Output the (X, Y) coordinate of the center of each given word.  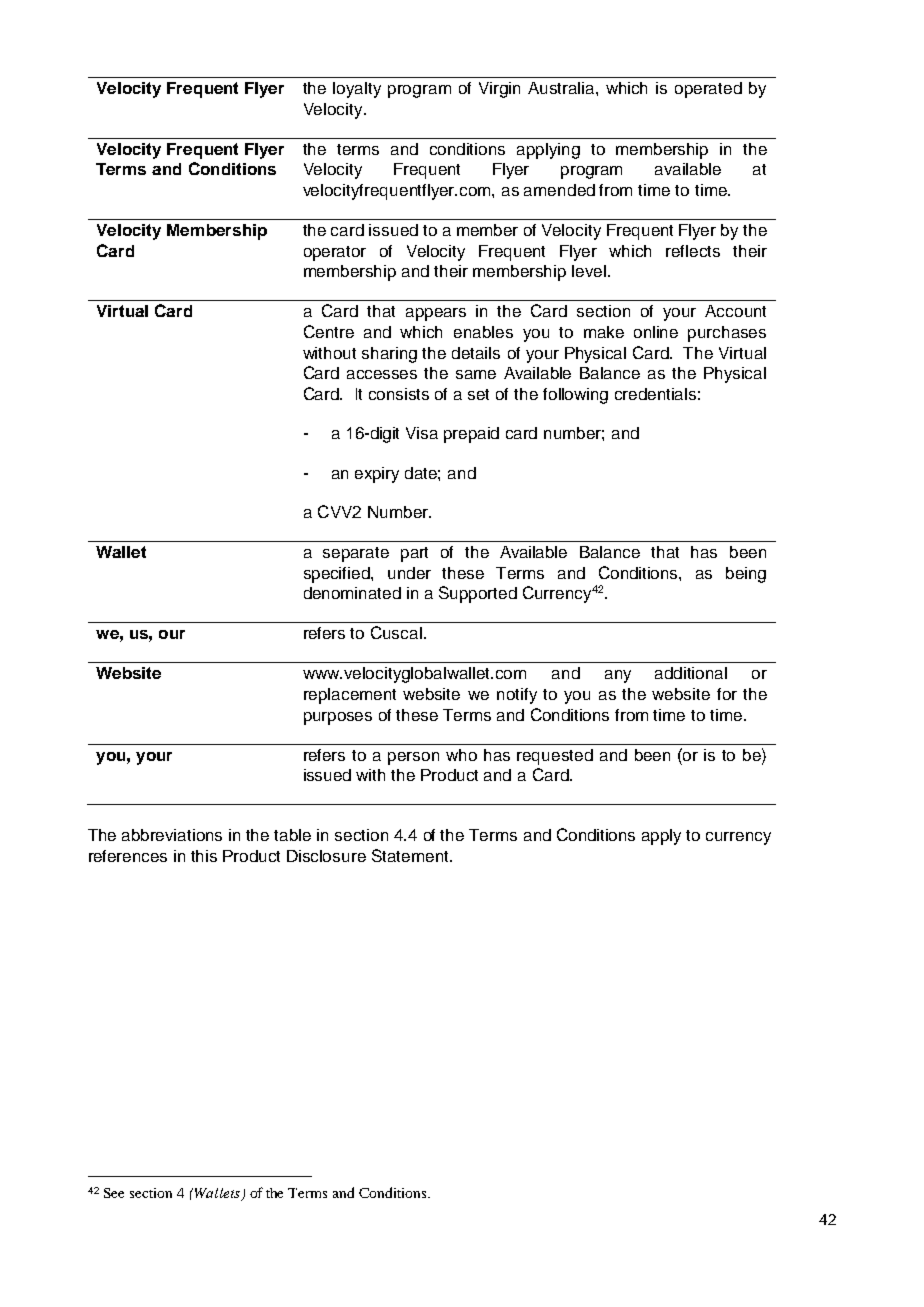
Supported (478, 594)
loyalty (357, 90)
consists (399, 394)
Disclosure (326, 856)
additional (691, 673)
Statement (411, 855)
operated (708, 90)
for (727, 694)
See (114, 1193)
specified (338, 575)
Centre (329, 331)
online (656, 332)
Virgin (499, 90)
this (204, 856)
